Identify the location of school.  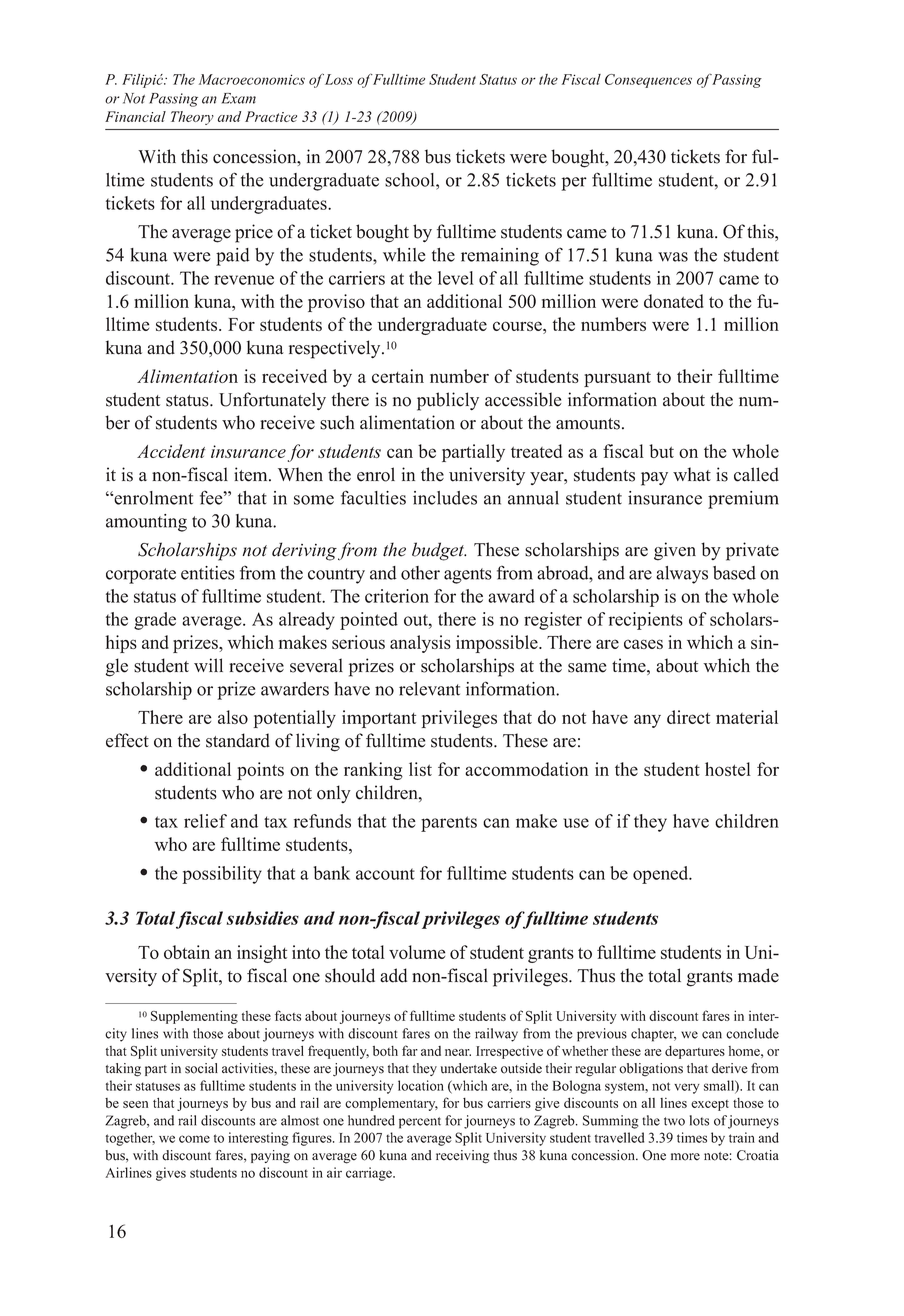
(411, 180).
